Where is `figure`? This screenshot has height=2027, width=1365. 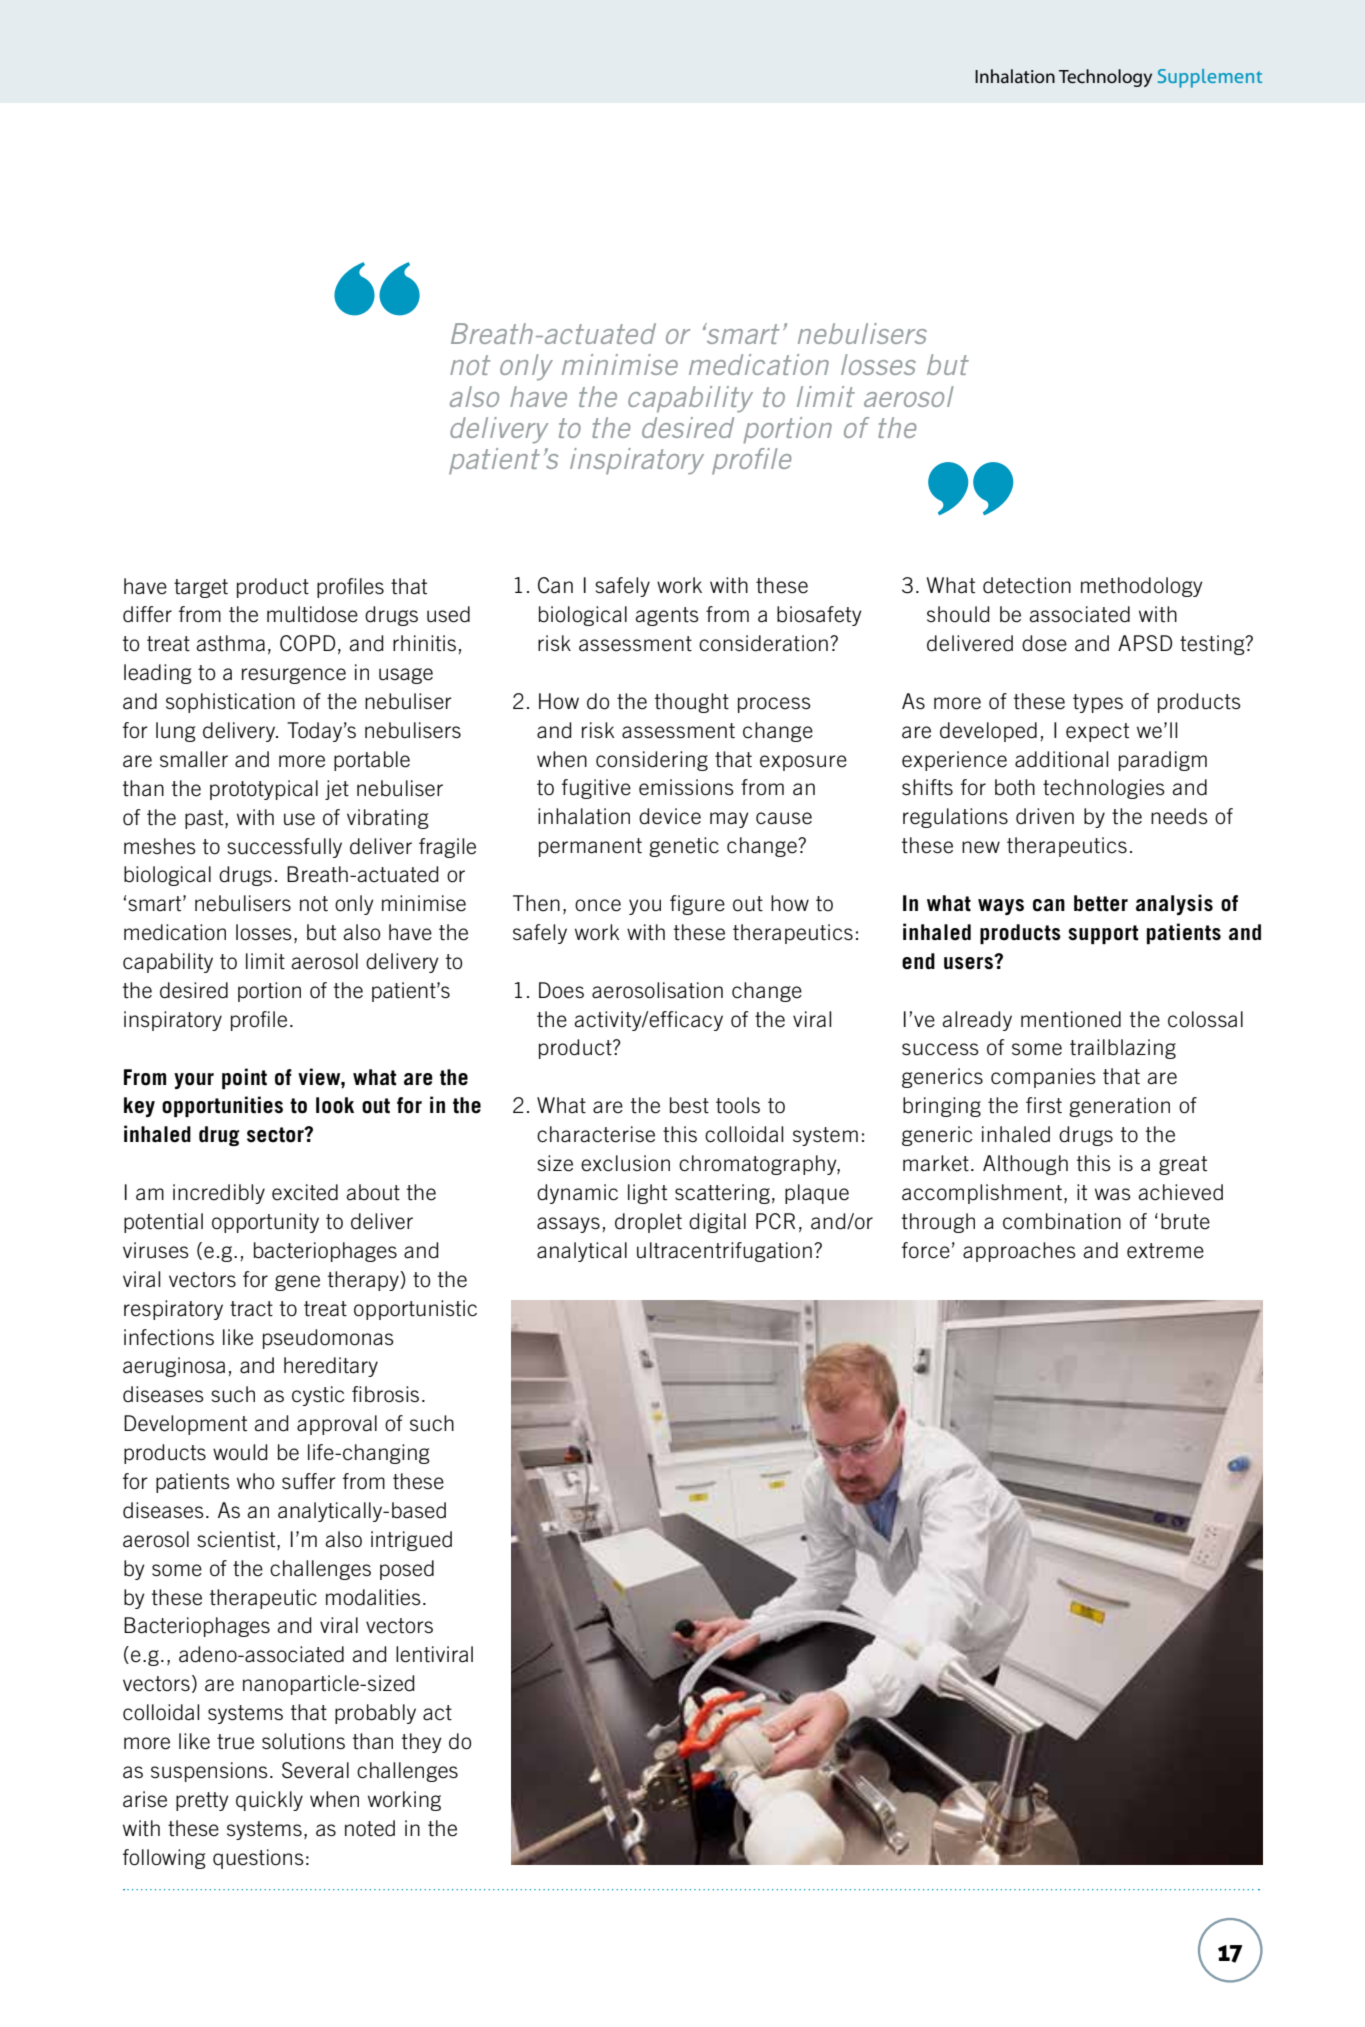 figure is located at coordinates (697, 905).
